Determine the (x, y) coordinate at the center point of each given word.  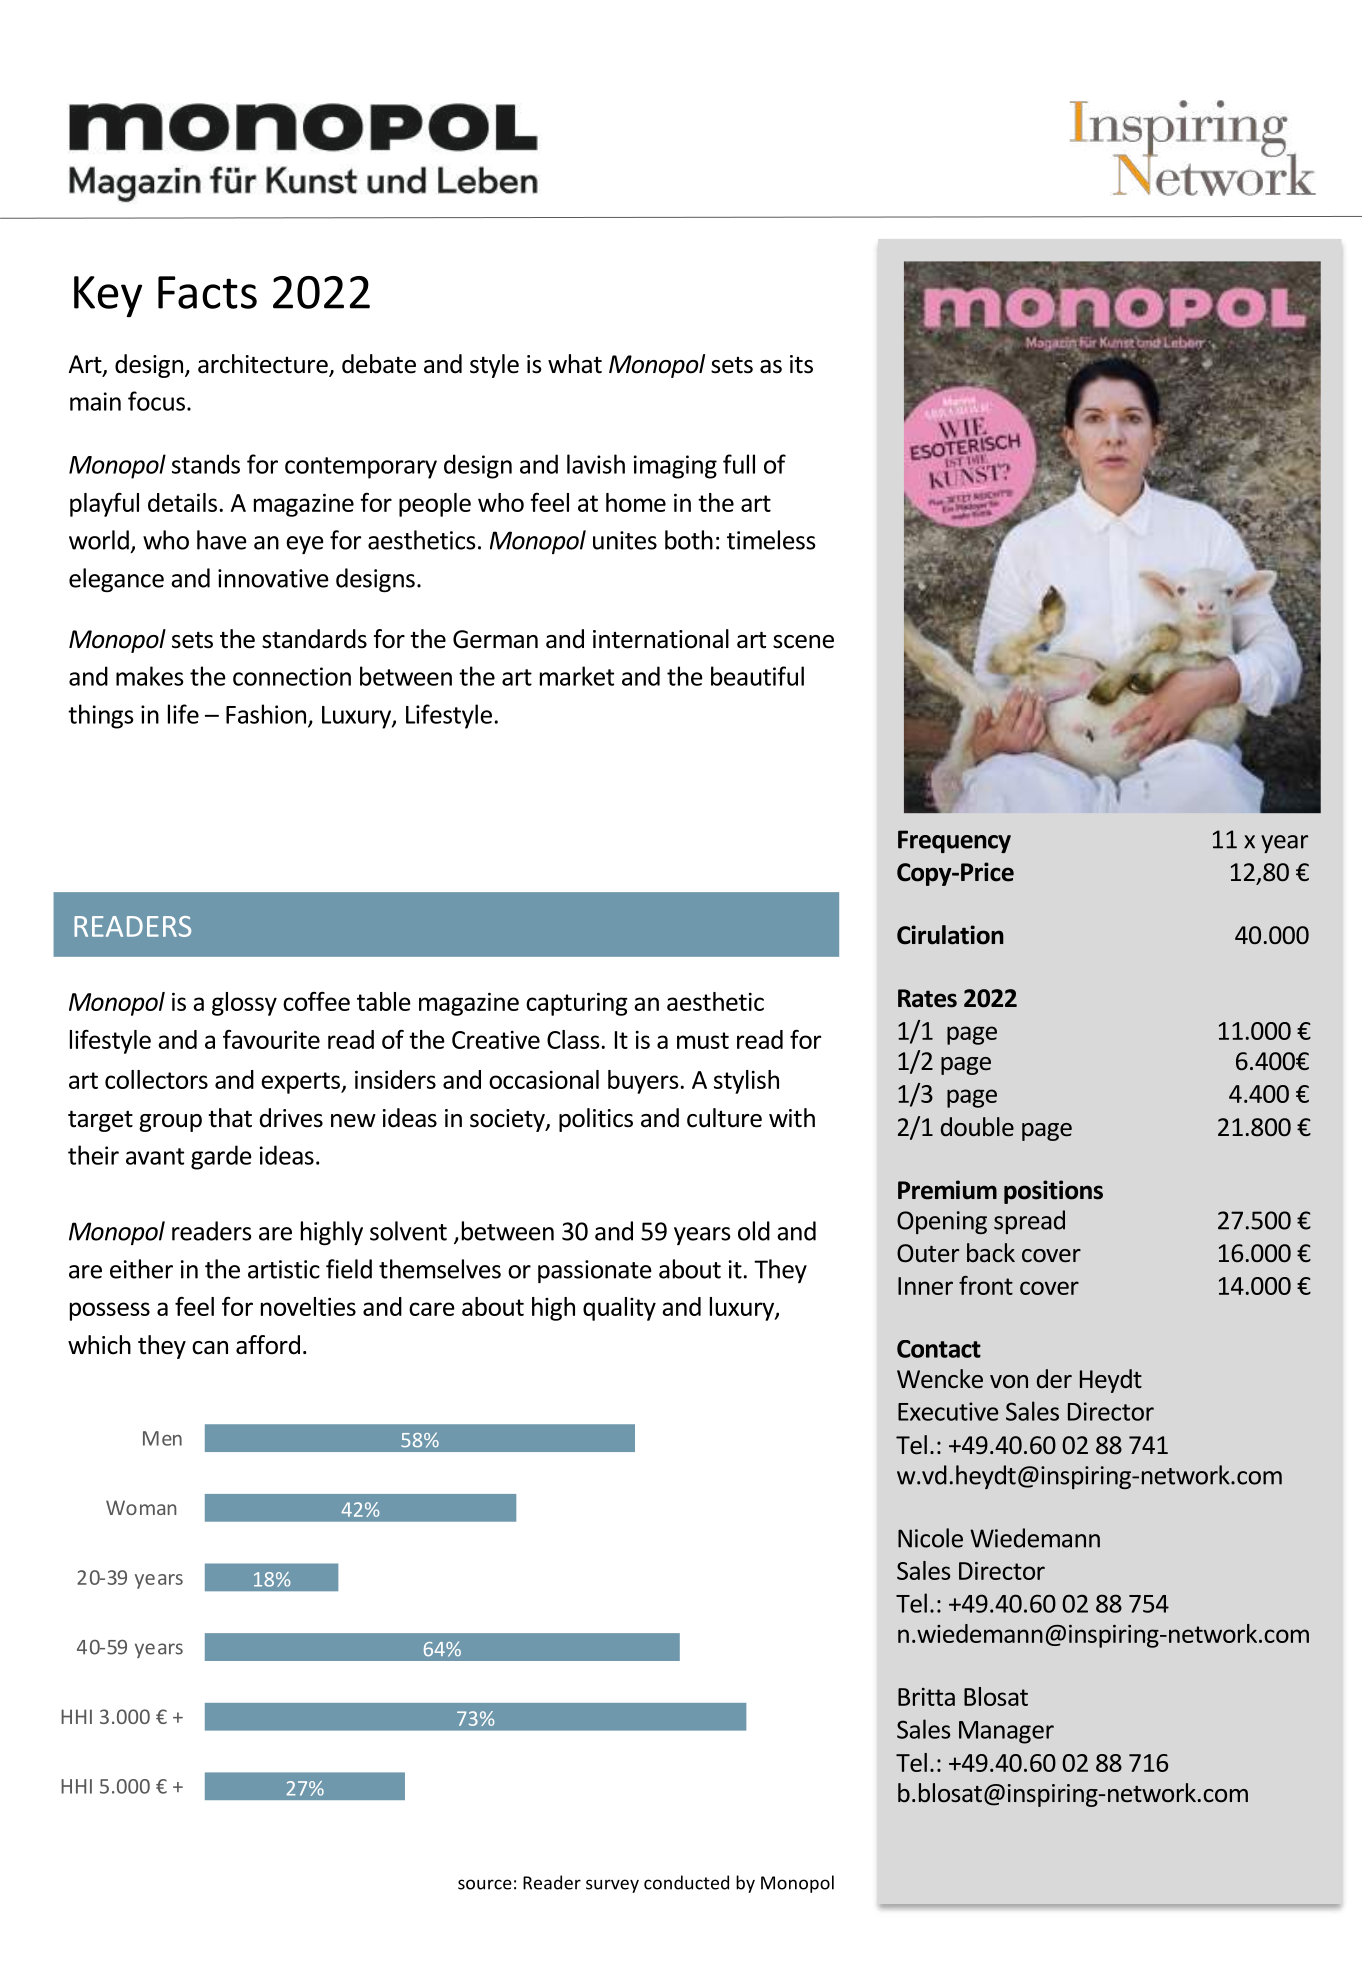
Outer (928, 1253)
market (577, 676)
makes (150, 676)
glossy (244, 1004)
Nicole (930, 1538)
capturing (577, 1004)
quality (619, 1309)
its (801, 364)
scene (803, 642)
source (485, 1884)
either (141, 1269)
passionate (595, 1271)
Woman (141, 1507)
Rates (927, 998)
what (575, 364)
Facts (207, 292)
